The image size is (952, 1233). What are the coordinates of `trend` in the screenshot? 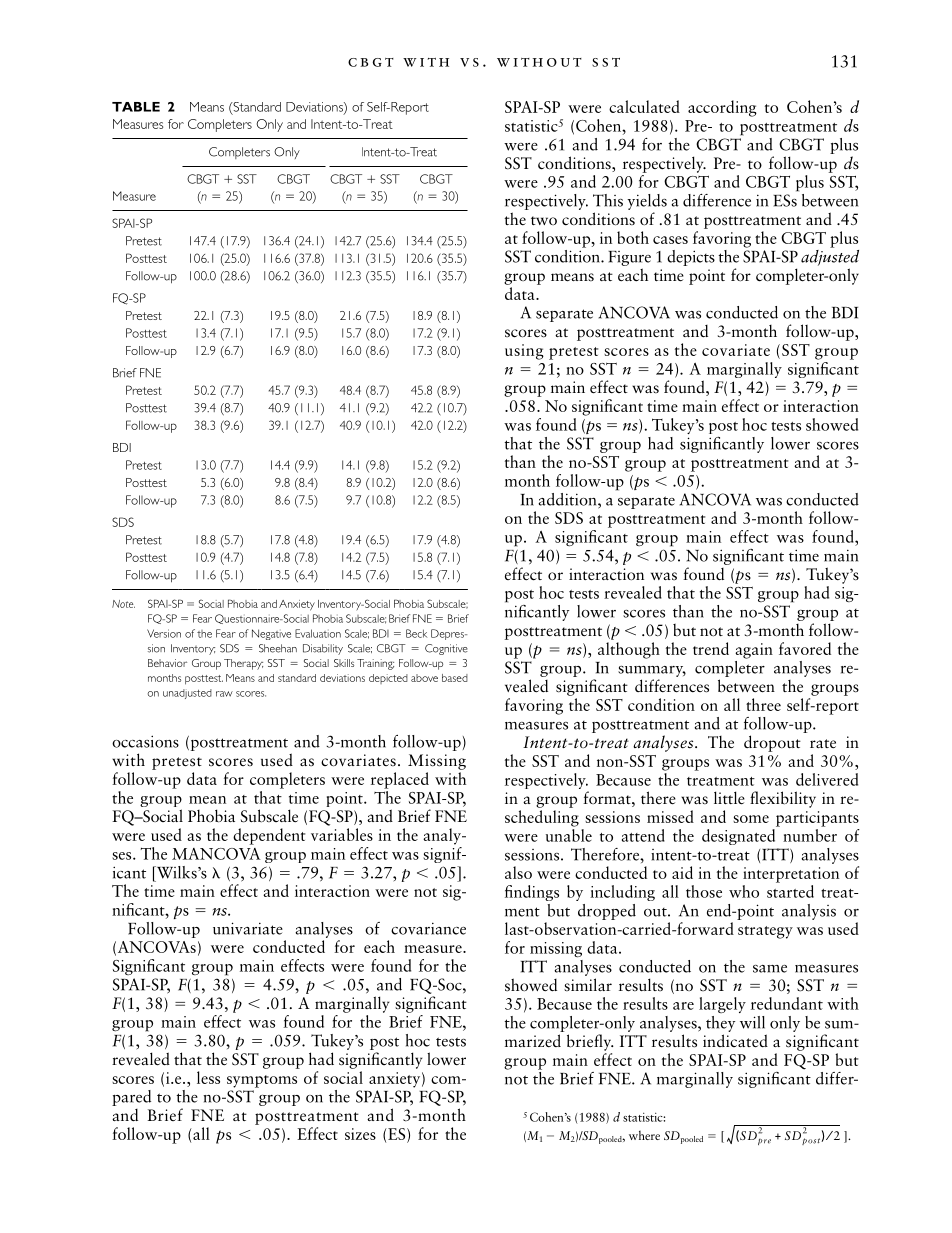 It's located at (711, 648).
